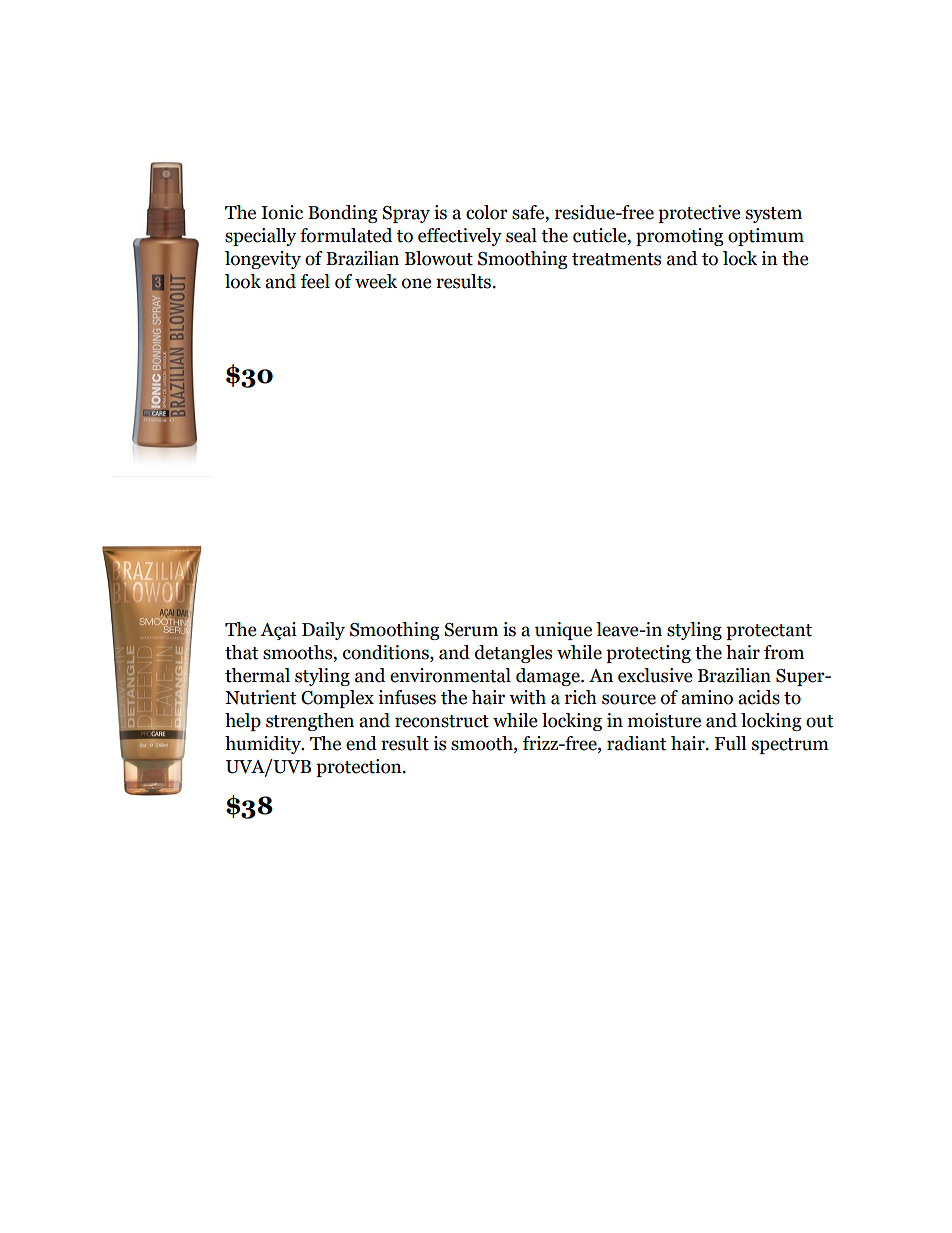  Describe the element at coordinates (416, 283) in the document. I see `one` at that location.
